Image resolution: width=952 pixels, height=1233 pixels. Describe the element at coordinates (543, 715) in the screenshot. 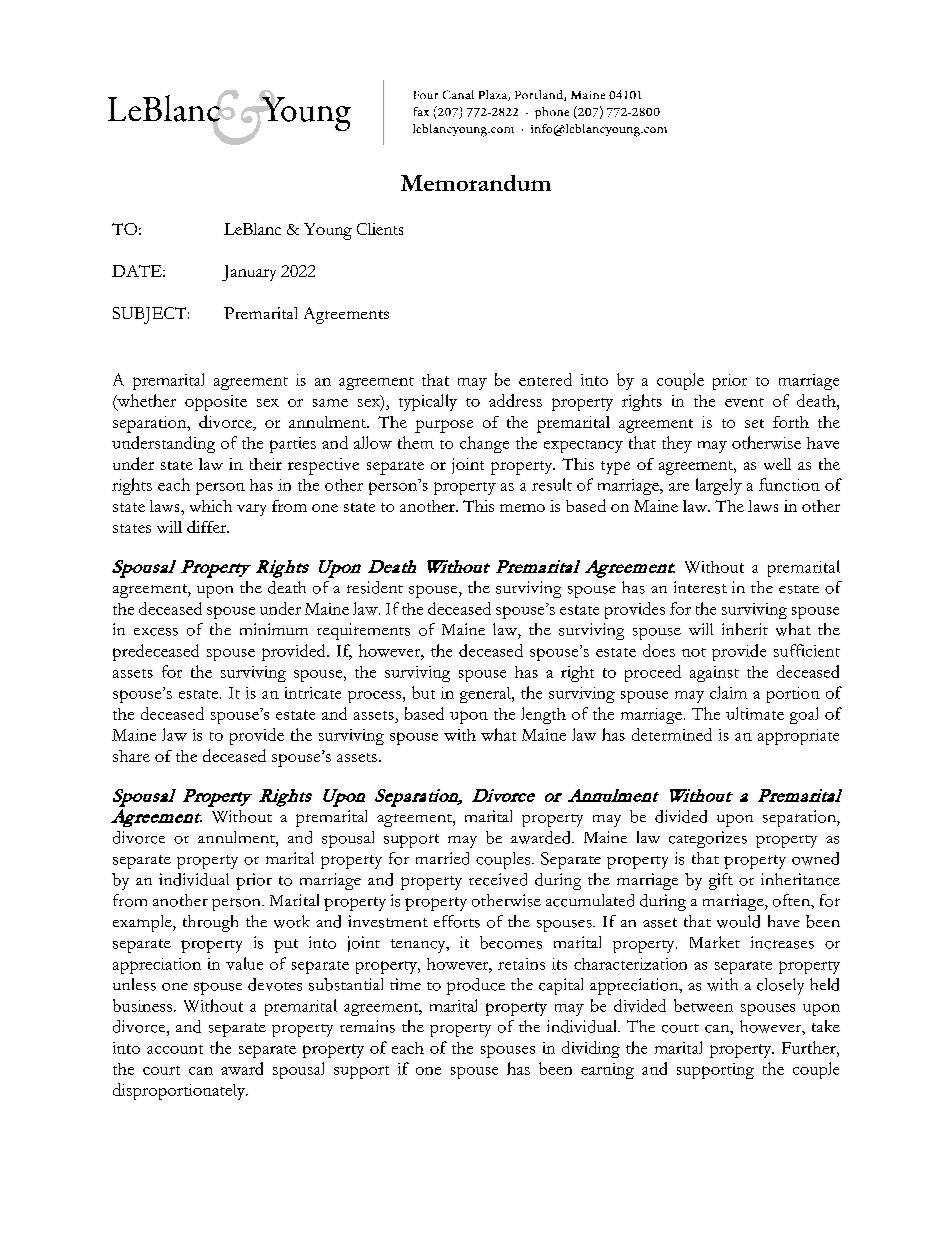

I see `length` at that location.
